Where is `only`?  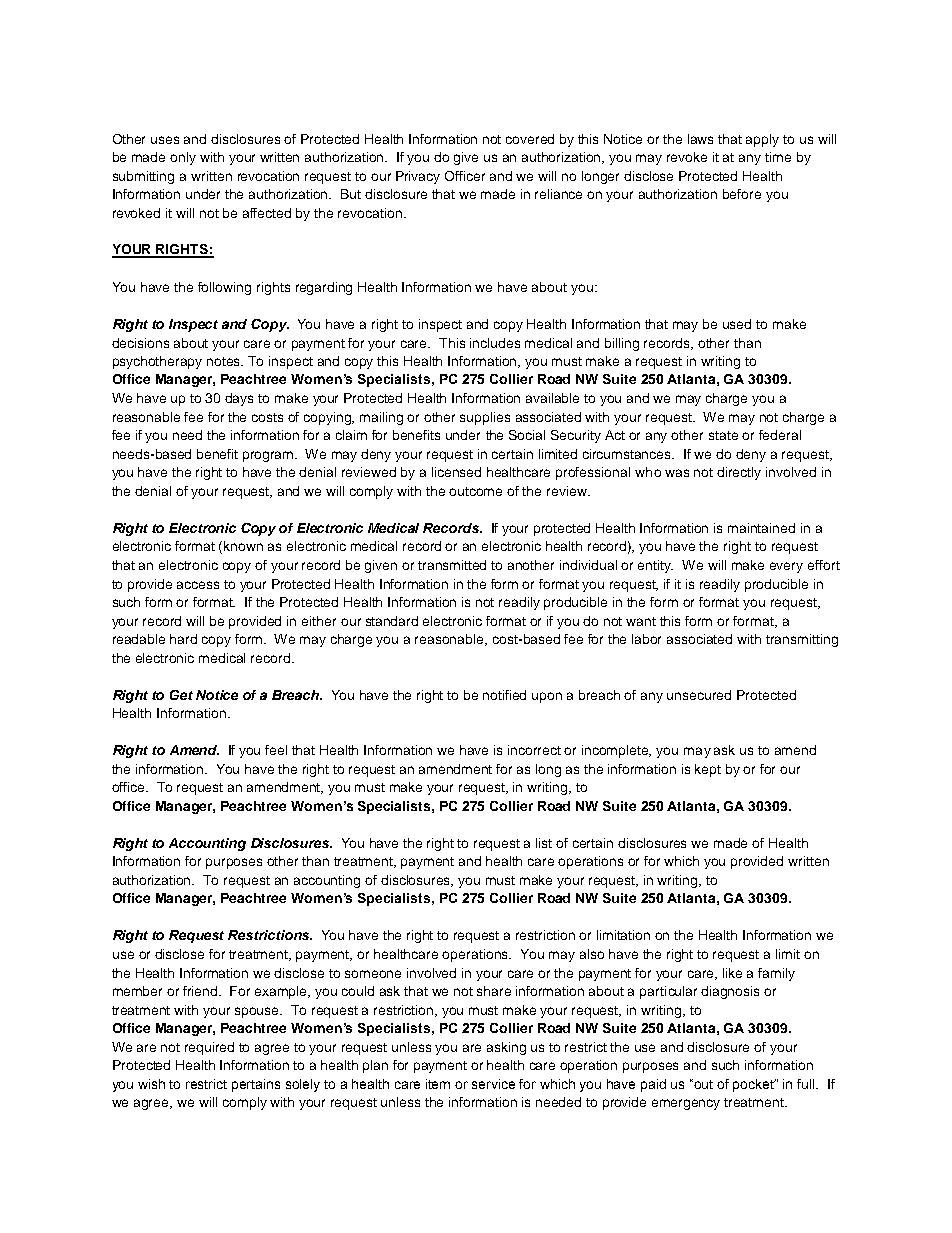 only is located at coordinates (183, 158).
